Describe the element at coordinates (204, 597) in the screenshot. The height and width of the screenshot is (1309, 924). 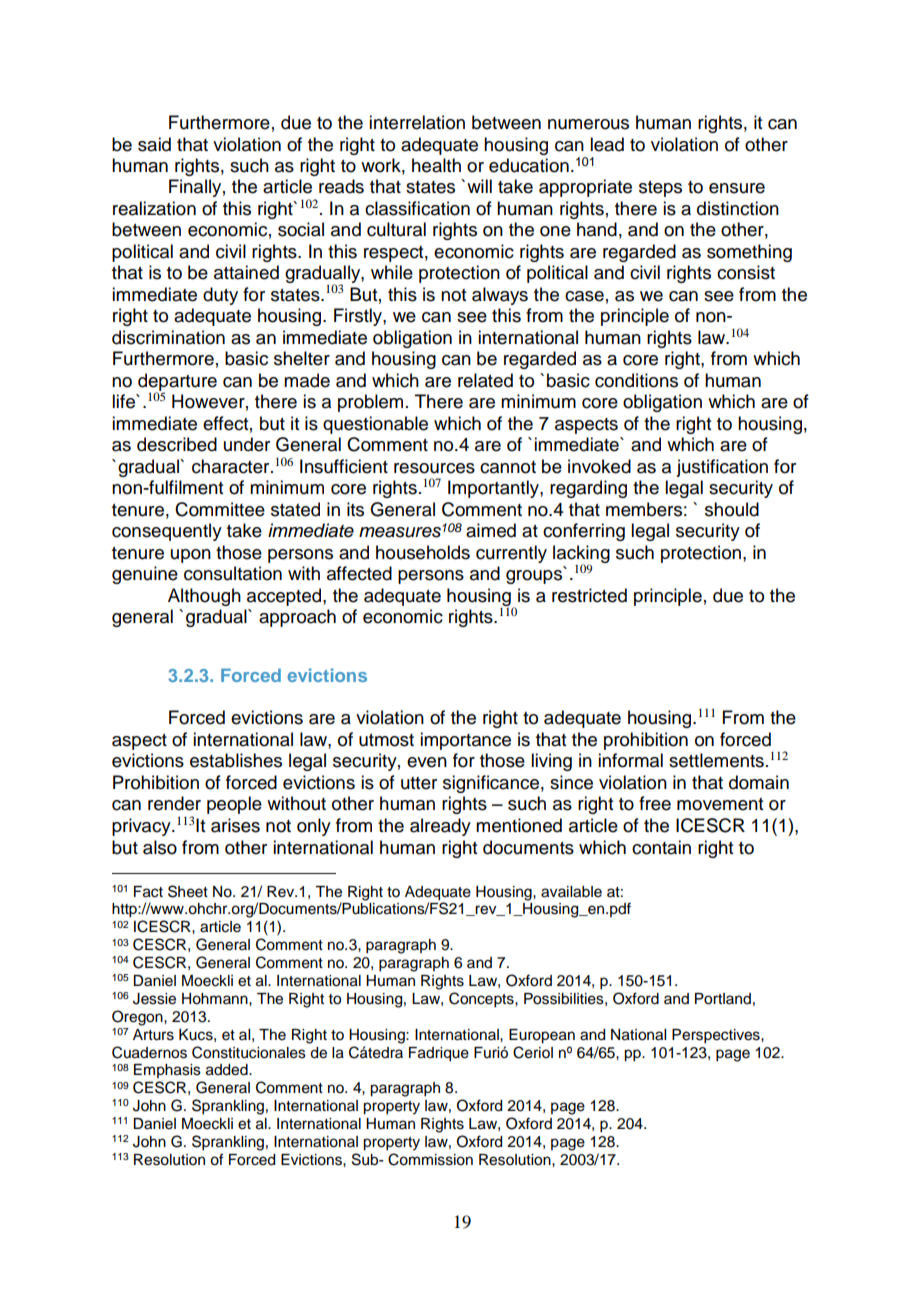
I see `Although` at that location.
